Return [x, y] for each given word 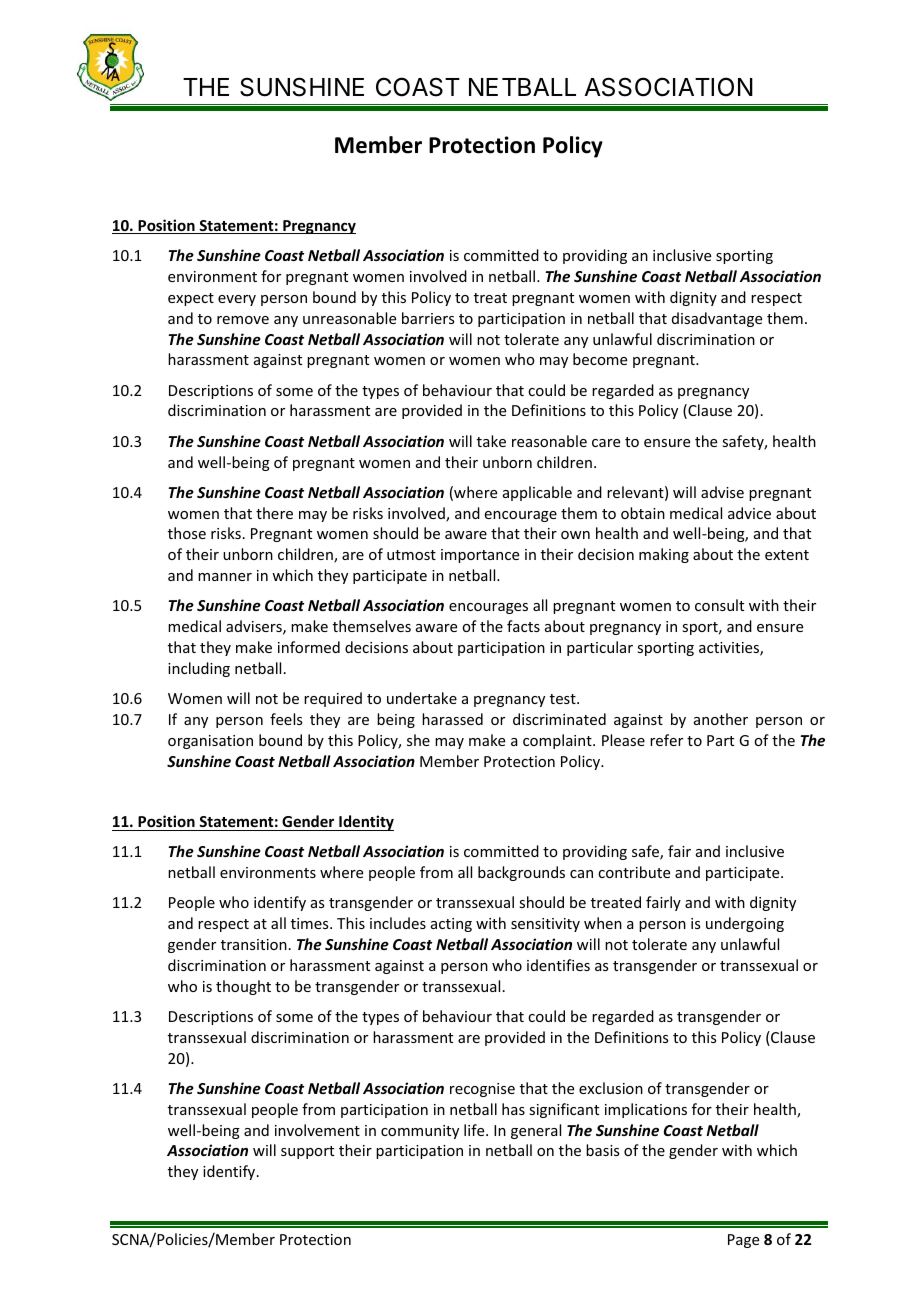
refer [666, 740]
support [307, 1152]
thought [243, 987]
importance [480, 556]
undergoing [745, 924]
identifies [558, 965]
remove [243, 320]
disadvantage [717, 319]
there [274, 513]
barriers [428, 318]
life [475, 1130]
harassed [452, 719]
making [664, 555]
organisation [210, 742]
